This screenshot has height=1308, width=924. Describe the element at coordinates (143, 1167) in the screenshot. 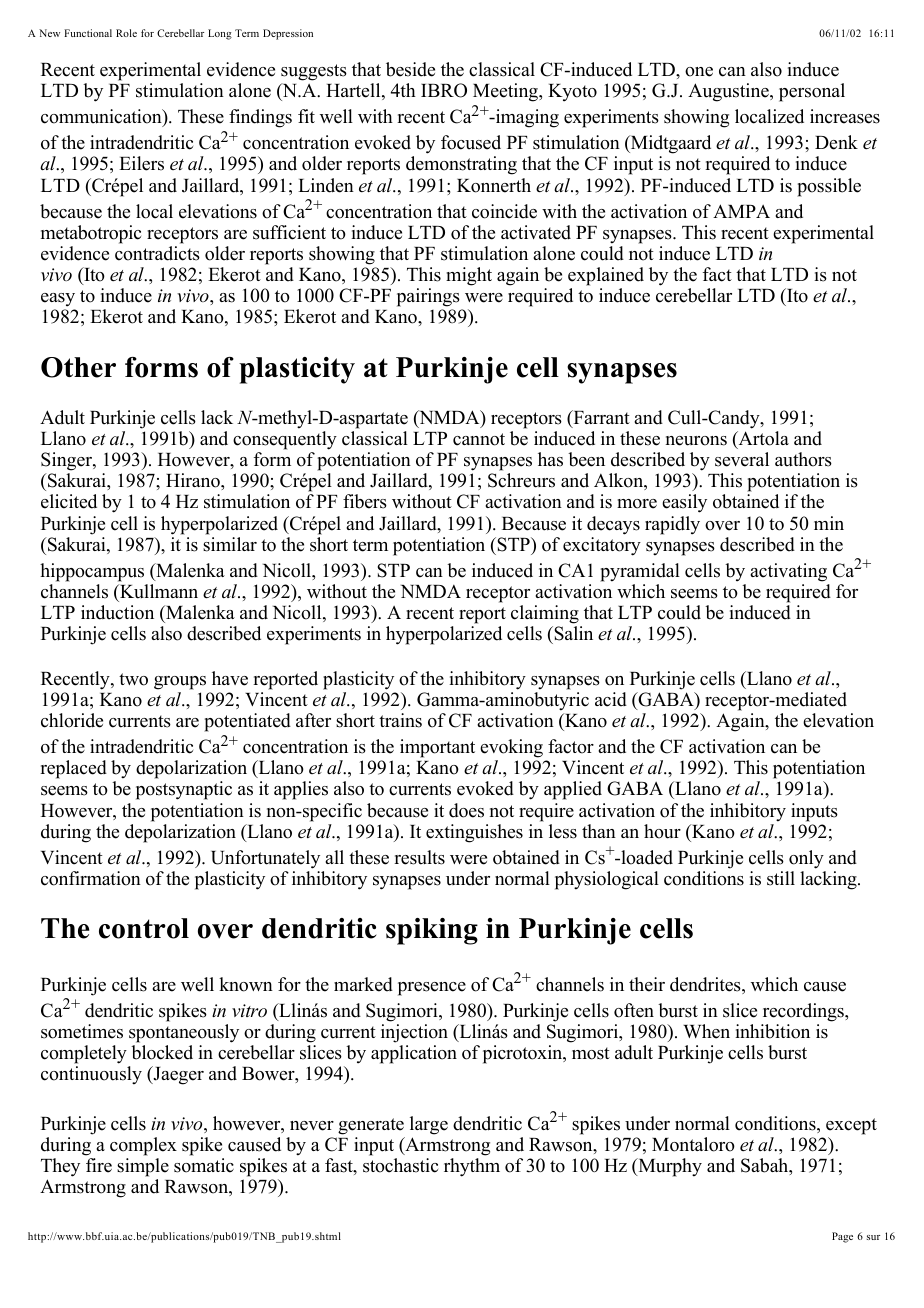

I see `simple` at that location.
